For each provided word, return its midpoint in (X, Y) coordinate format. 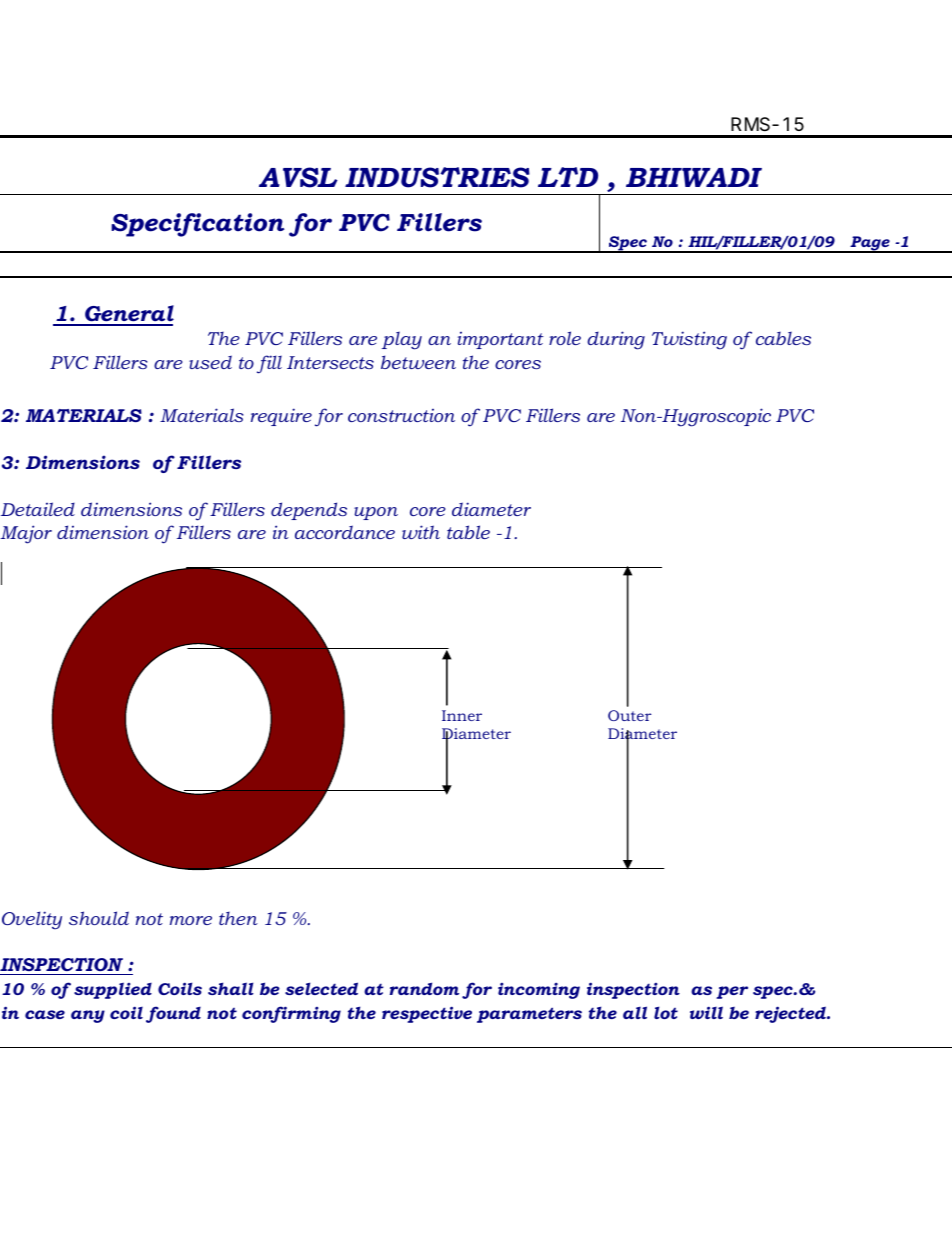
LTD (568, 177)
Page (870, 244)
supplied (113, 990)
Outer (629, 715)
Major (26, 534)
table (468, 532)
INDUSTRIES (437, 177)
